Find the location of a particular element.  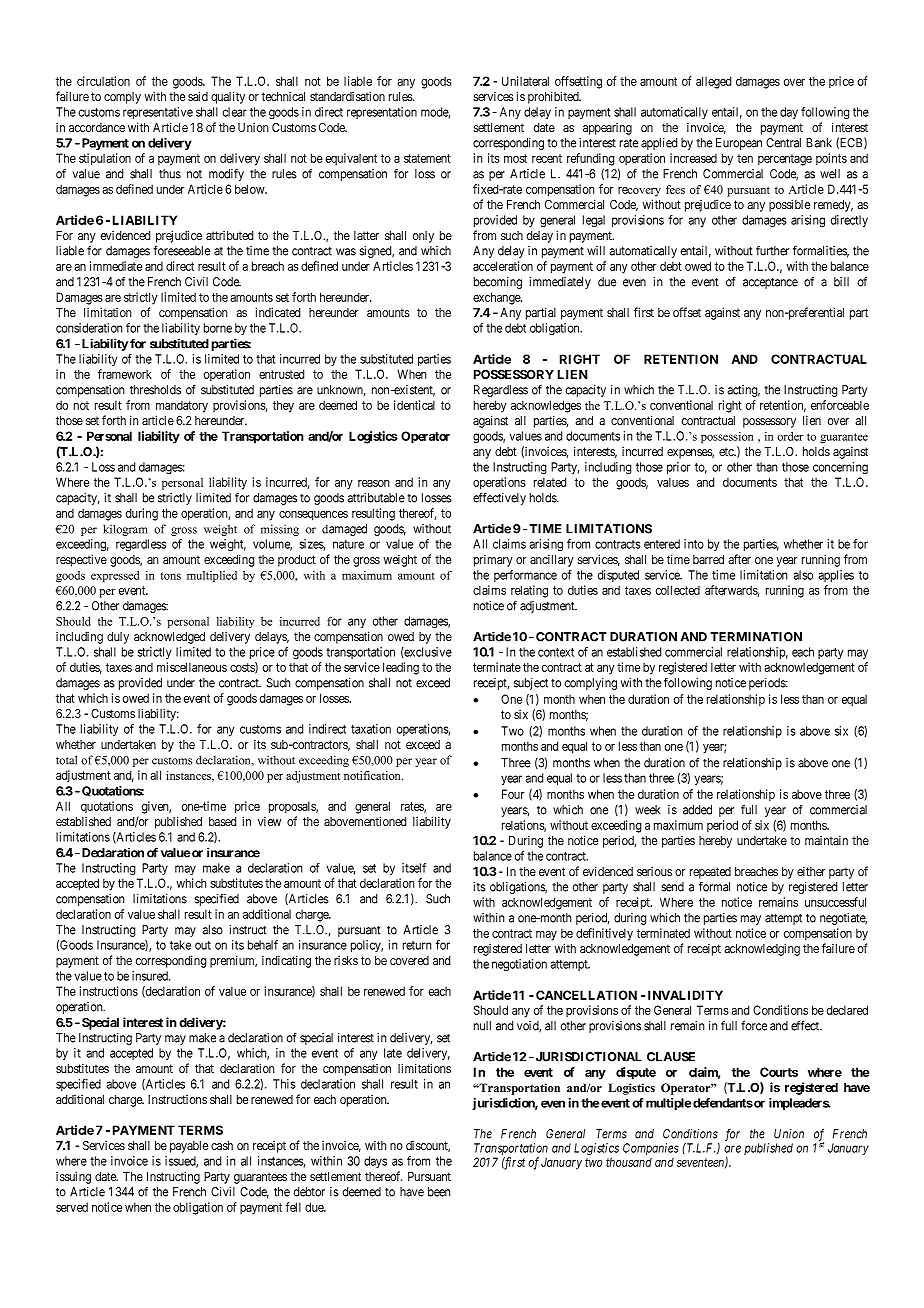

Four is located at coordinates (513, 794).
